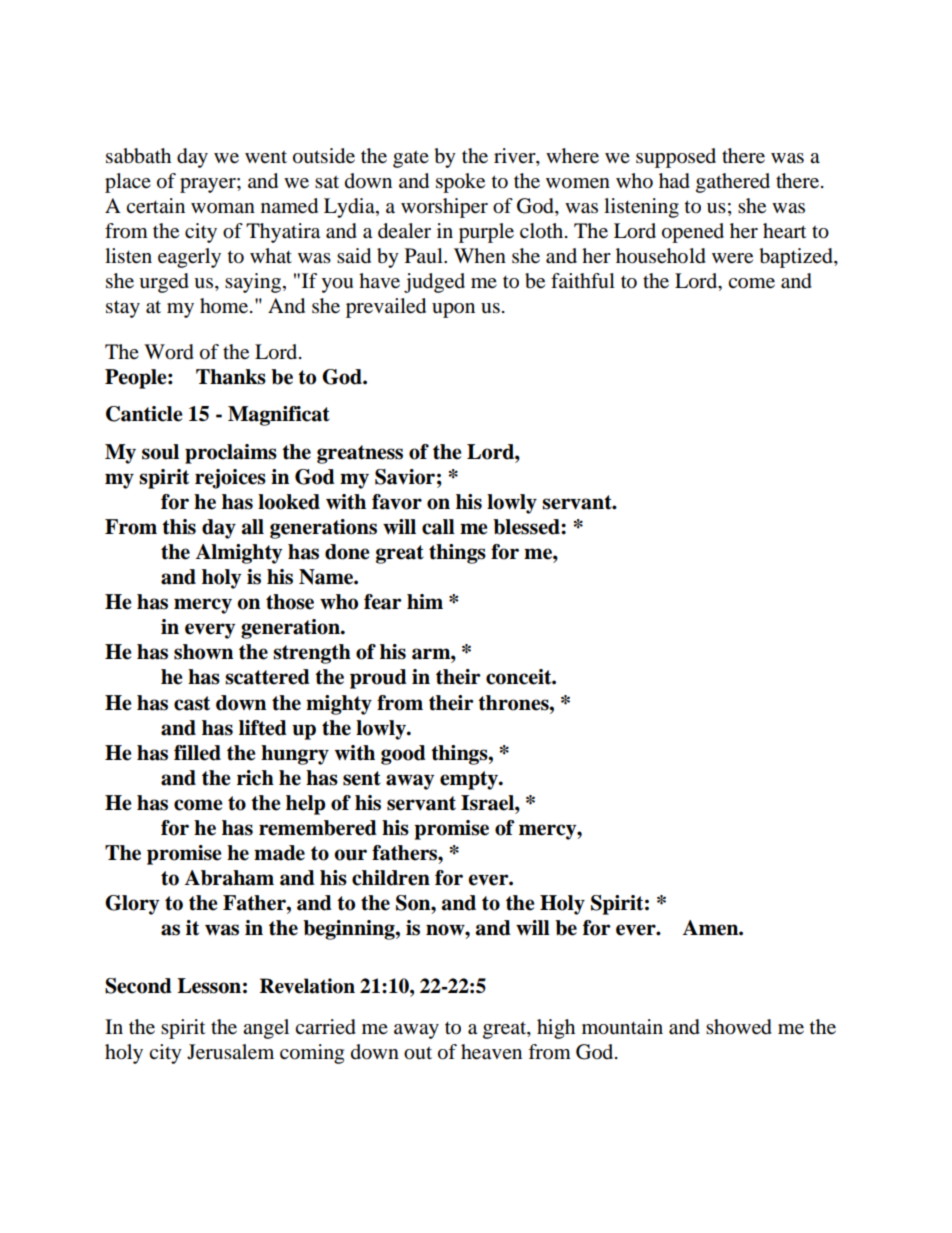 The image size is (952, 1233). Describe the element at coordinates (203, 652) in the screenshot. I see `shown` at that location.
